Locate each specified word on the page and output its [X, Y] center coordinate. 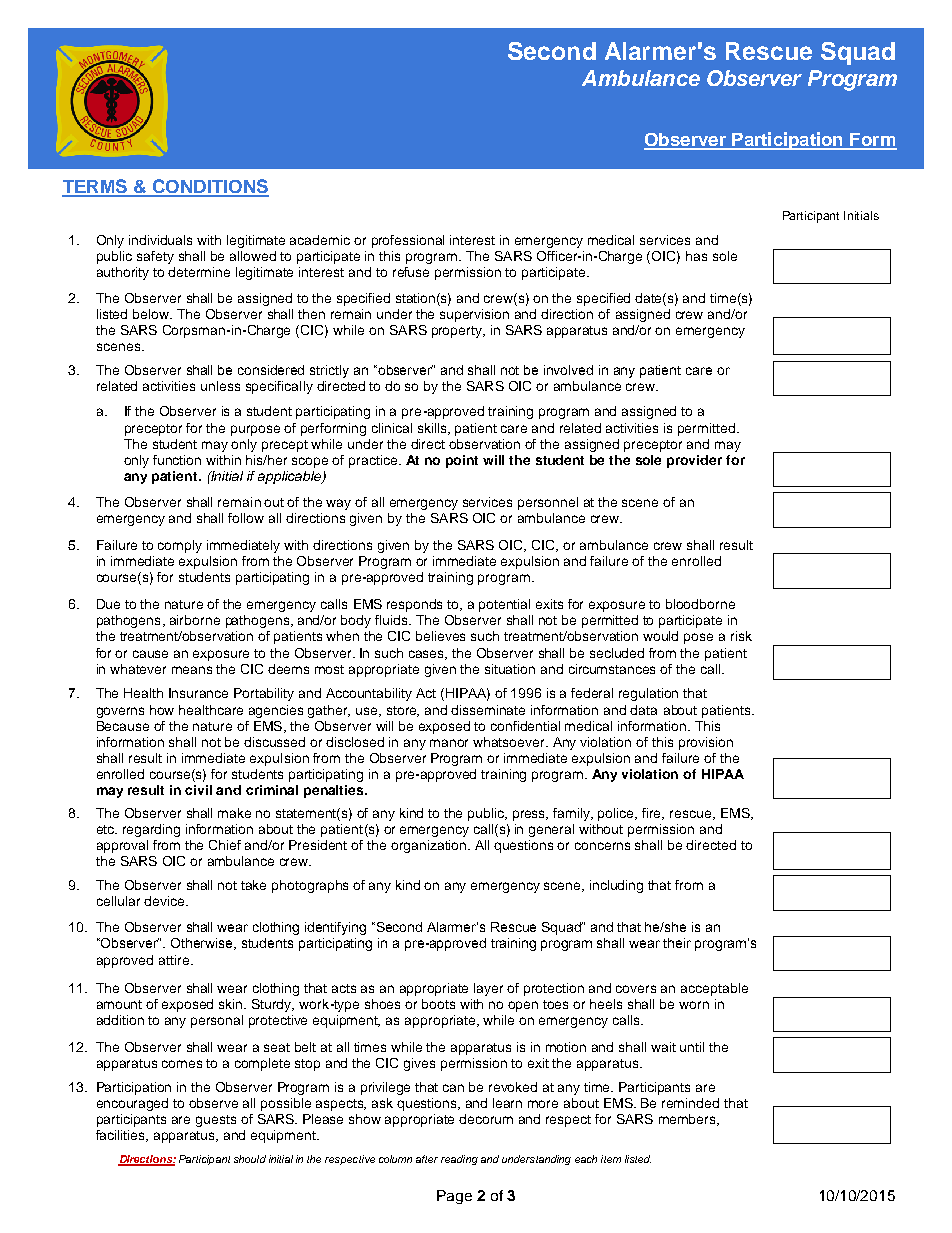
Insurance [198, 693]
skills [434, 429]
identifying [335, 928]
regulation [648, 694]
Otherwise [203, 944]
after [427, 1159]
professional [408, 241]
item [611, 1159]
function [177, 460]
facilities [122, 1136]
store [403, 711]
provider [694, 461]
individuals [160, 240]
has [696, 256]
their [677, 943]
